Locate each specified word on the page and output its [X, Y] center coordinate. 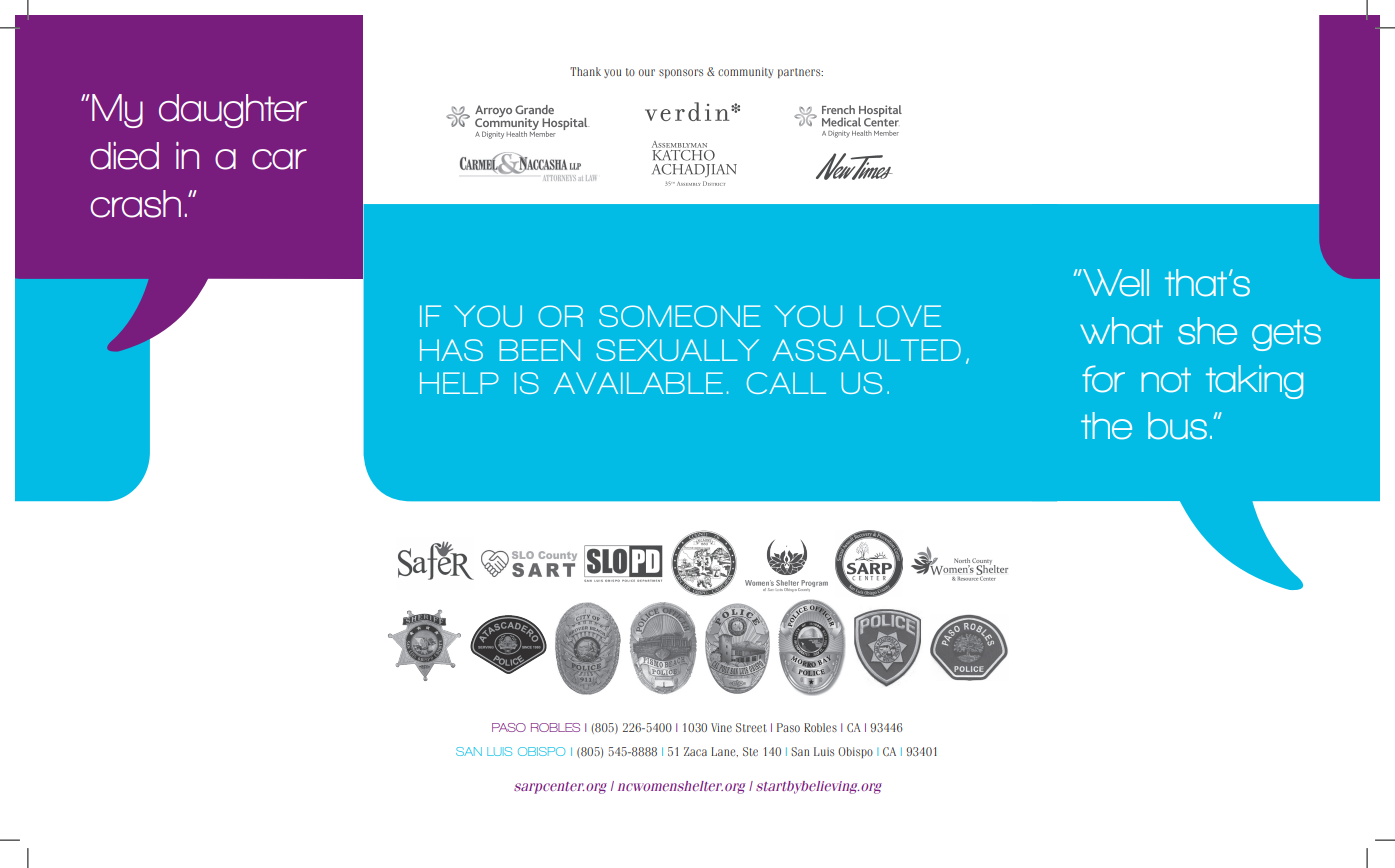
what [1121, 331]
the [1106, 426]
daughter [233, 111]
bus [1177, 426]
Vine [721, 727]
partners [800, 73]
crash [135, 204]
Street [751, 727]
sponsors [681, 73]
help [459, 383]
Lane [724, 752]
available [638, 383]
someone [680, 316]
